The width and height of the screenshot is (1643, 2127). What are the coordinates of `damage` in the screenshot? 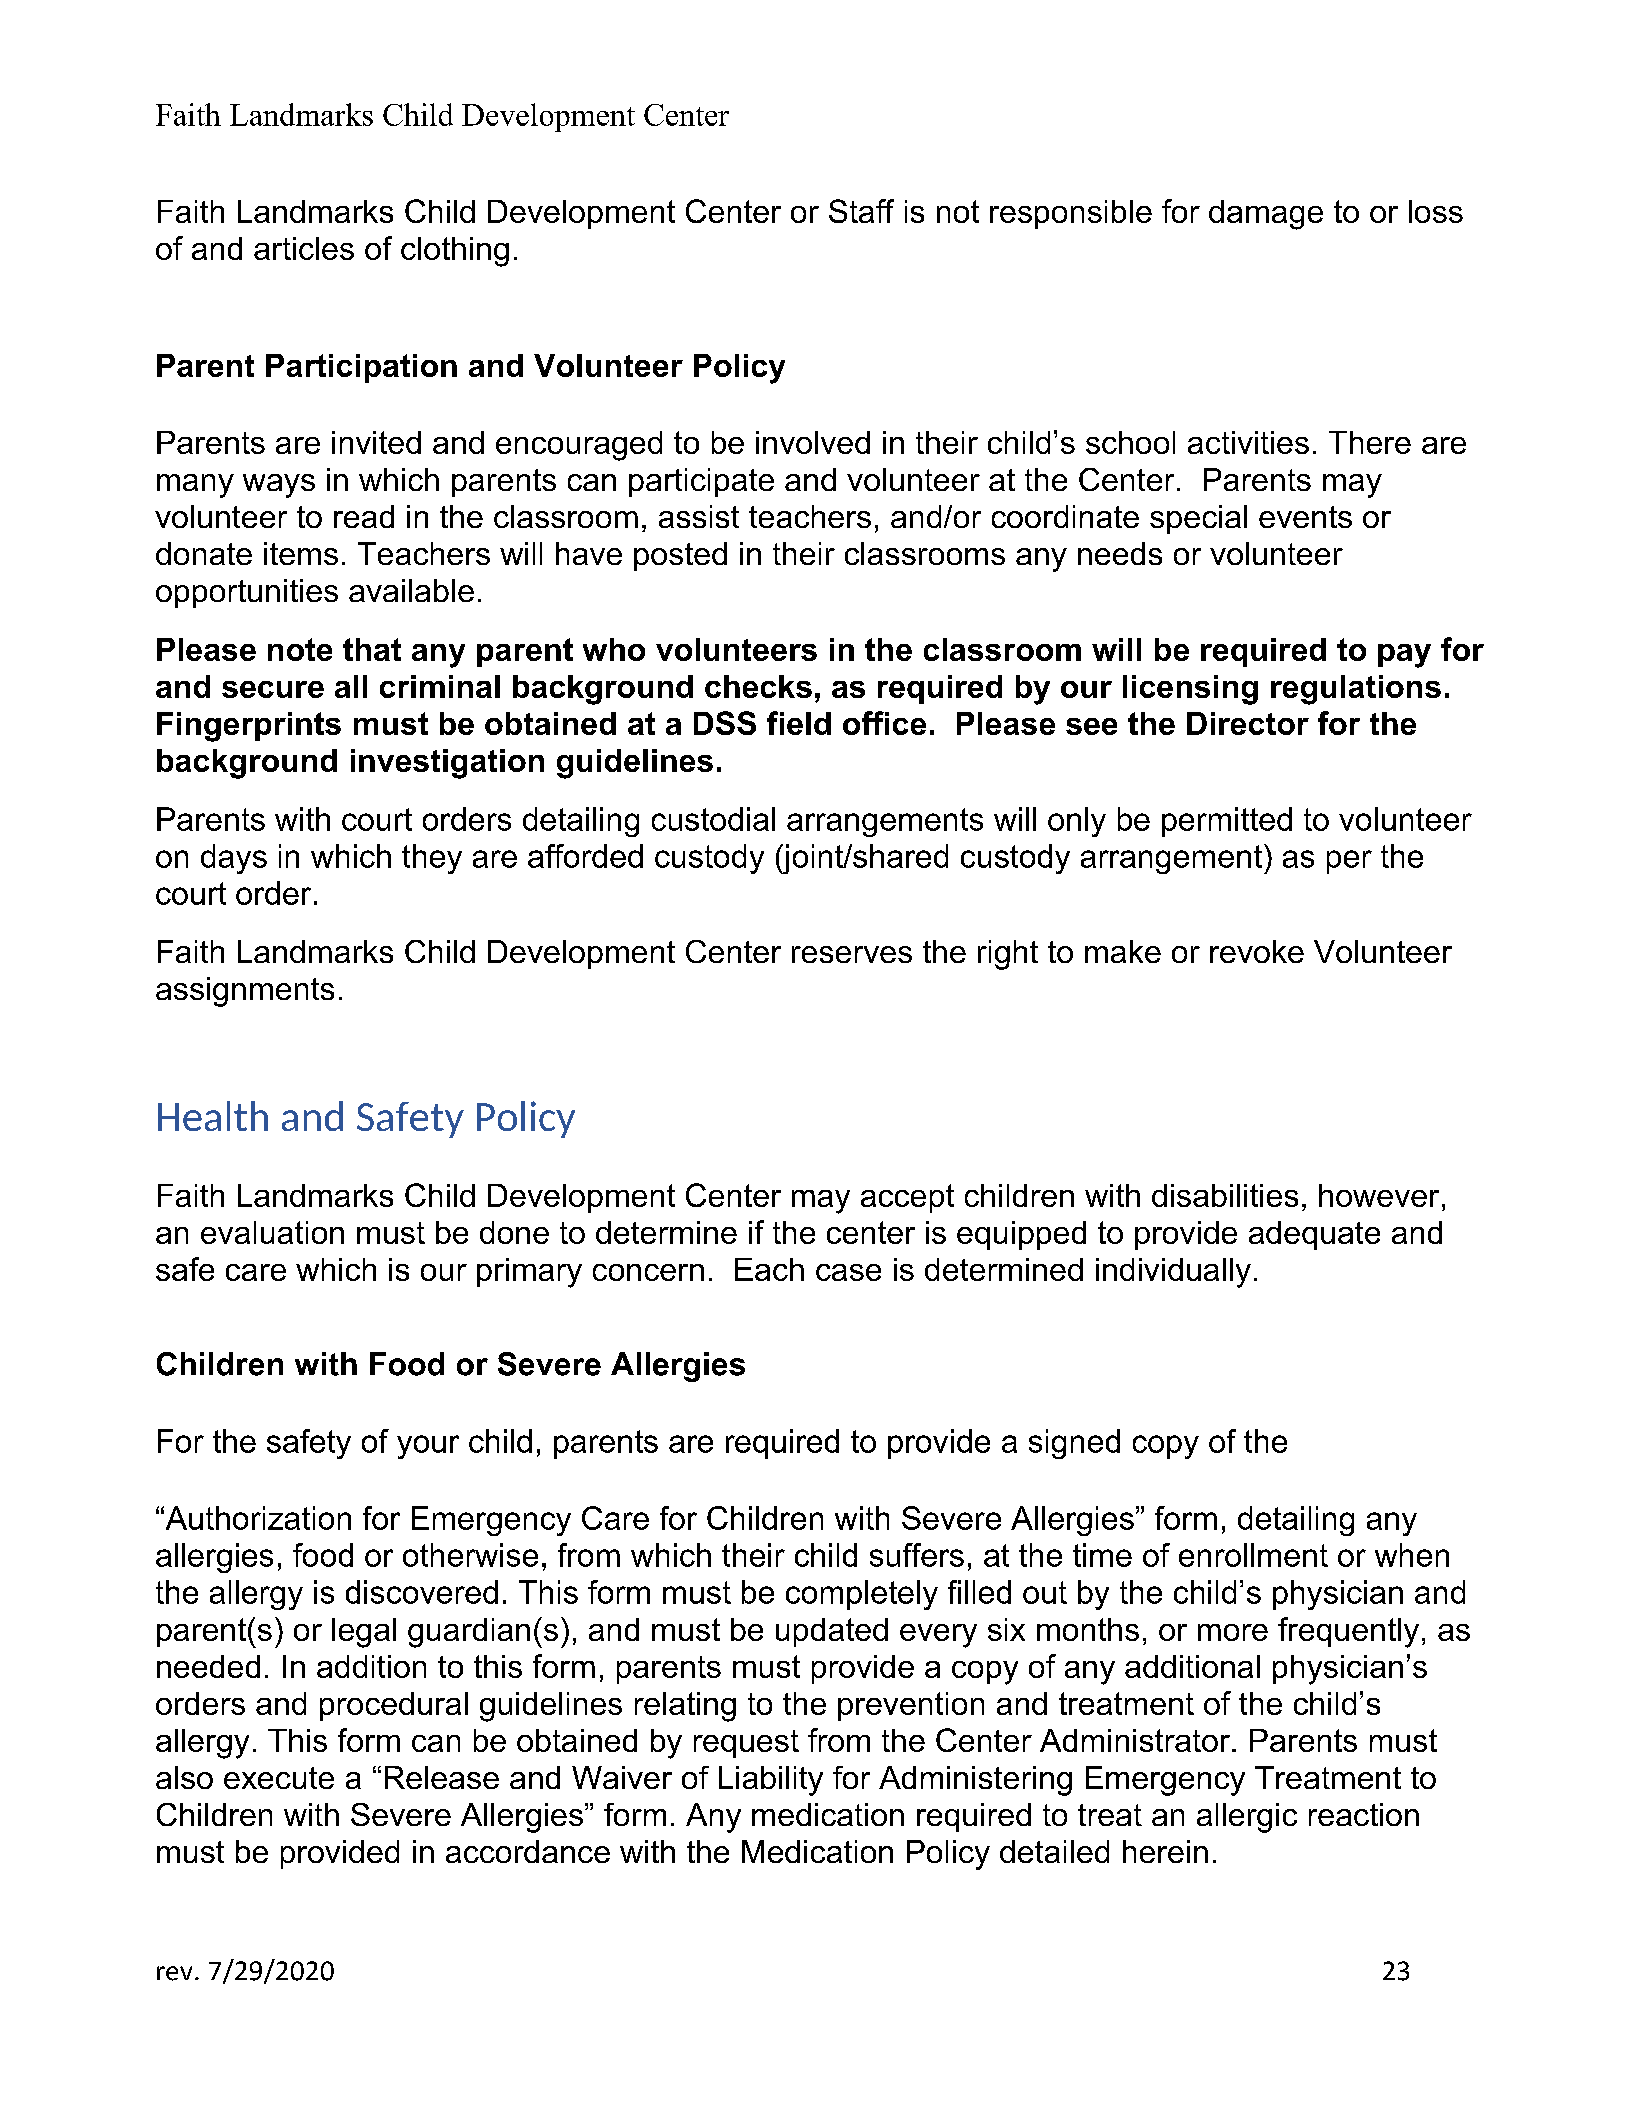 It's located at (1266, 215).
